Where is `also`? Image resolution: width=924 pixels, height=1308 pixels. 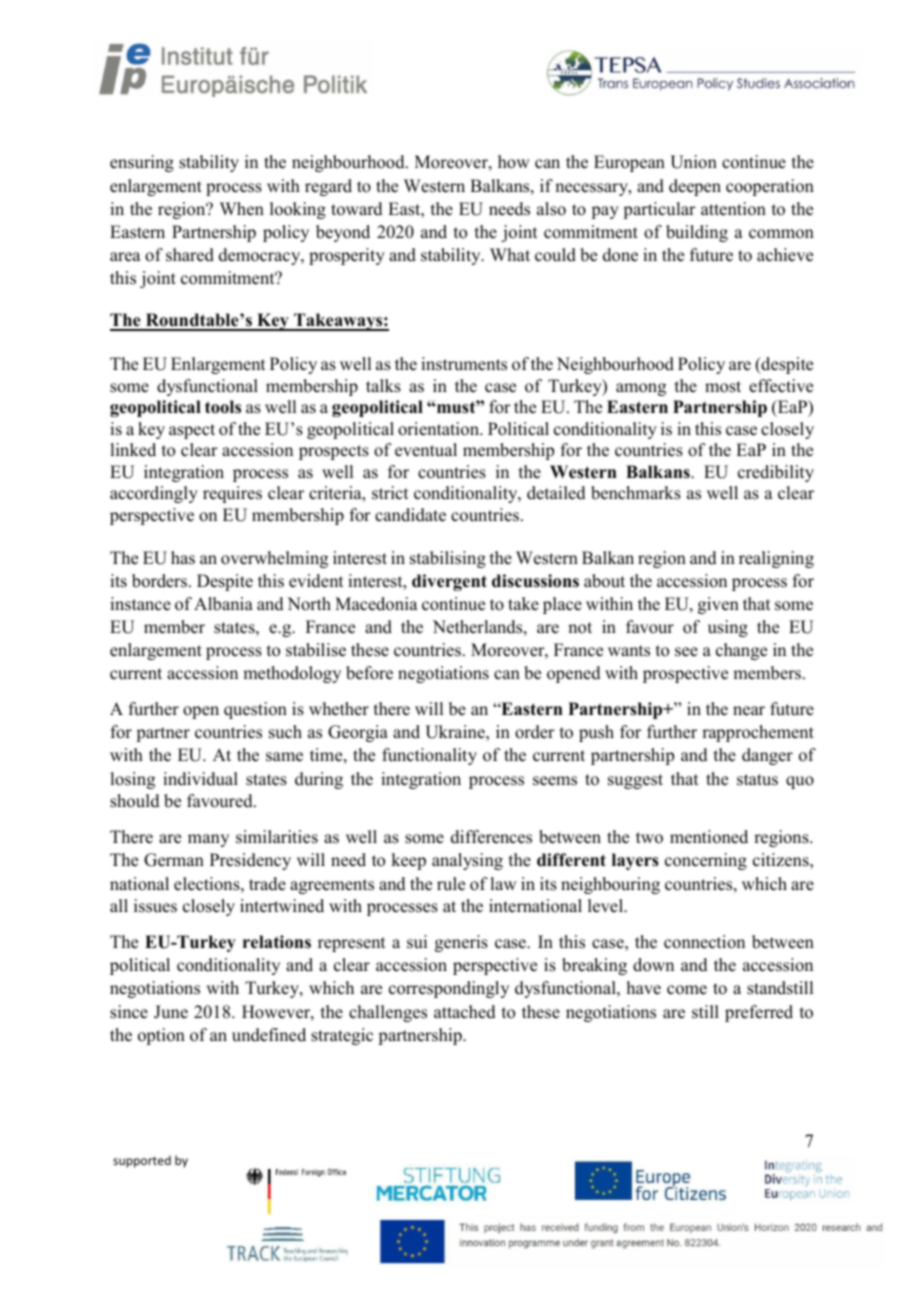
also is located at coordinates (551, 209).
